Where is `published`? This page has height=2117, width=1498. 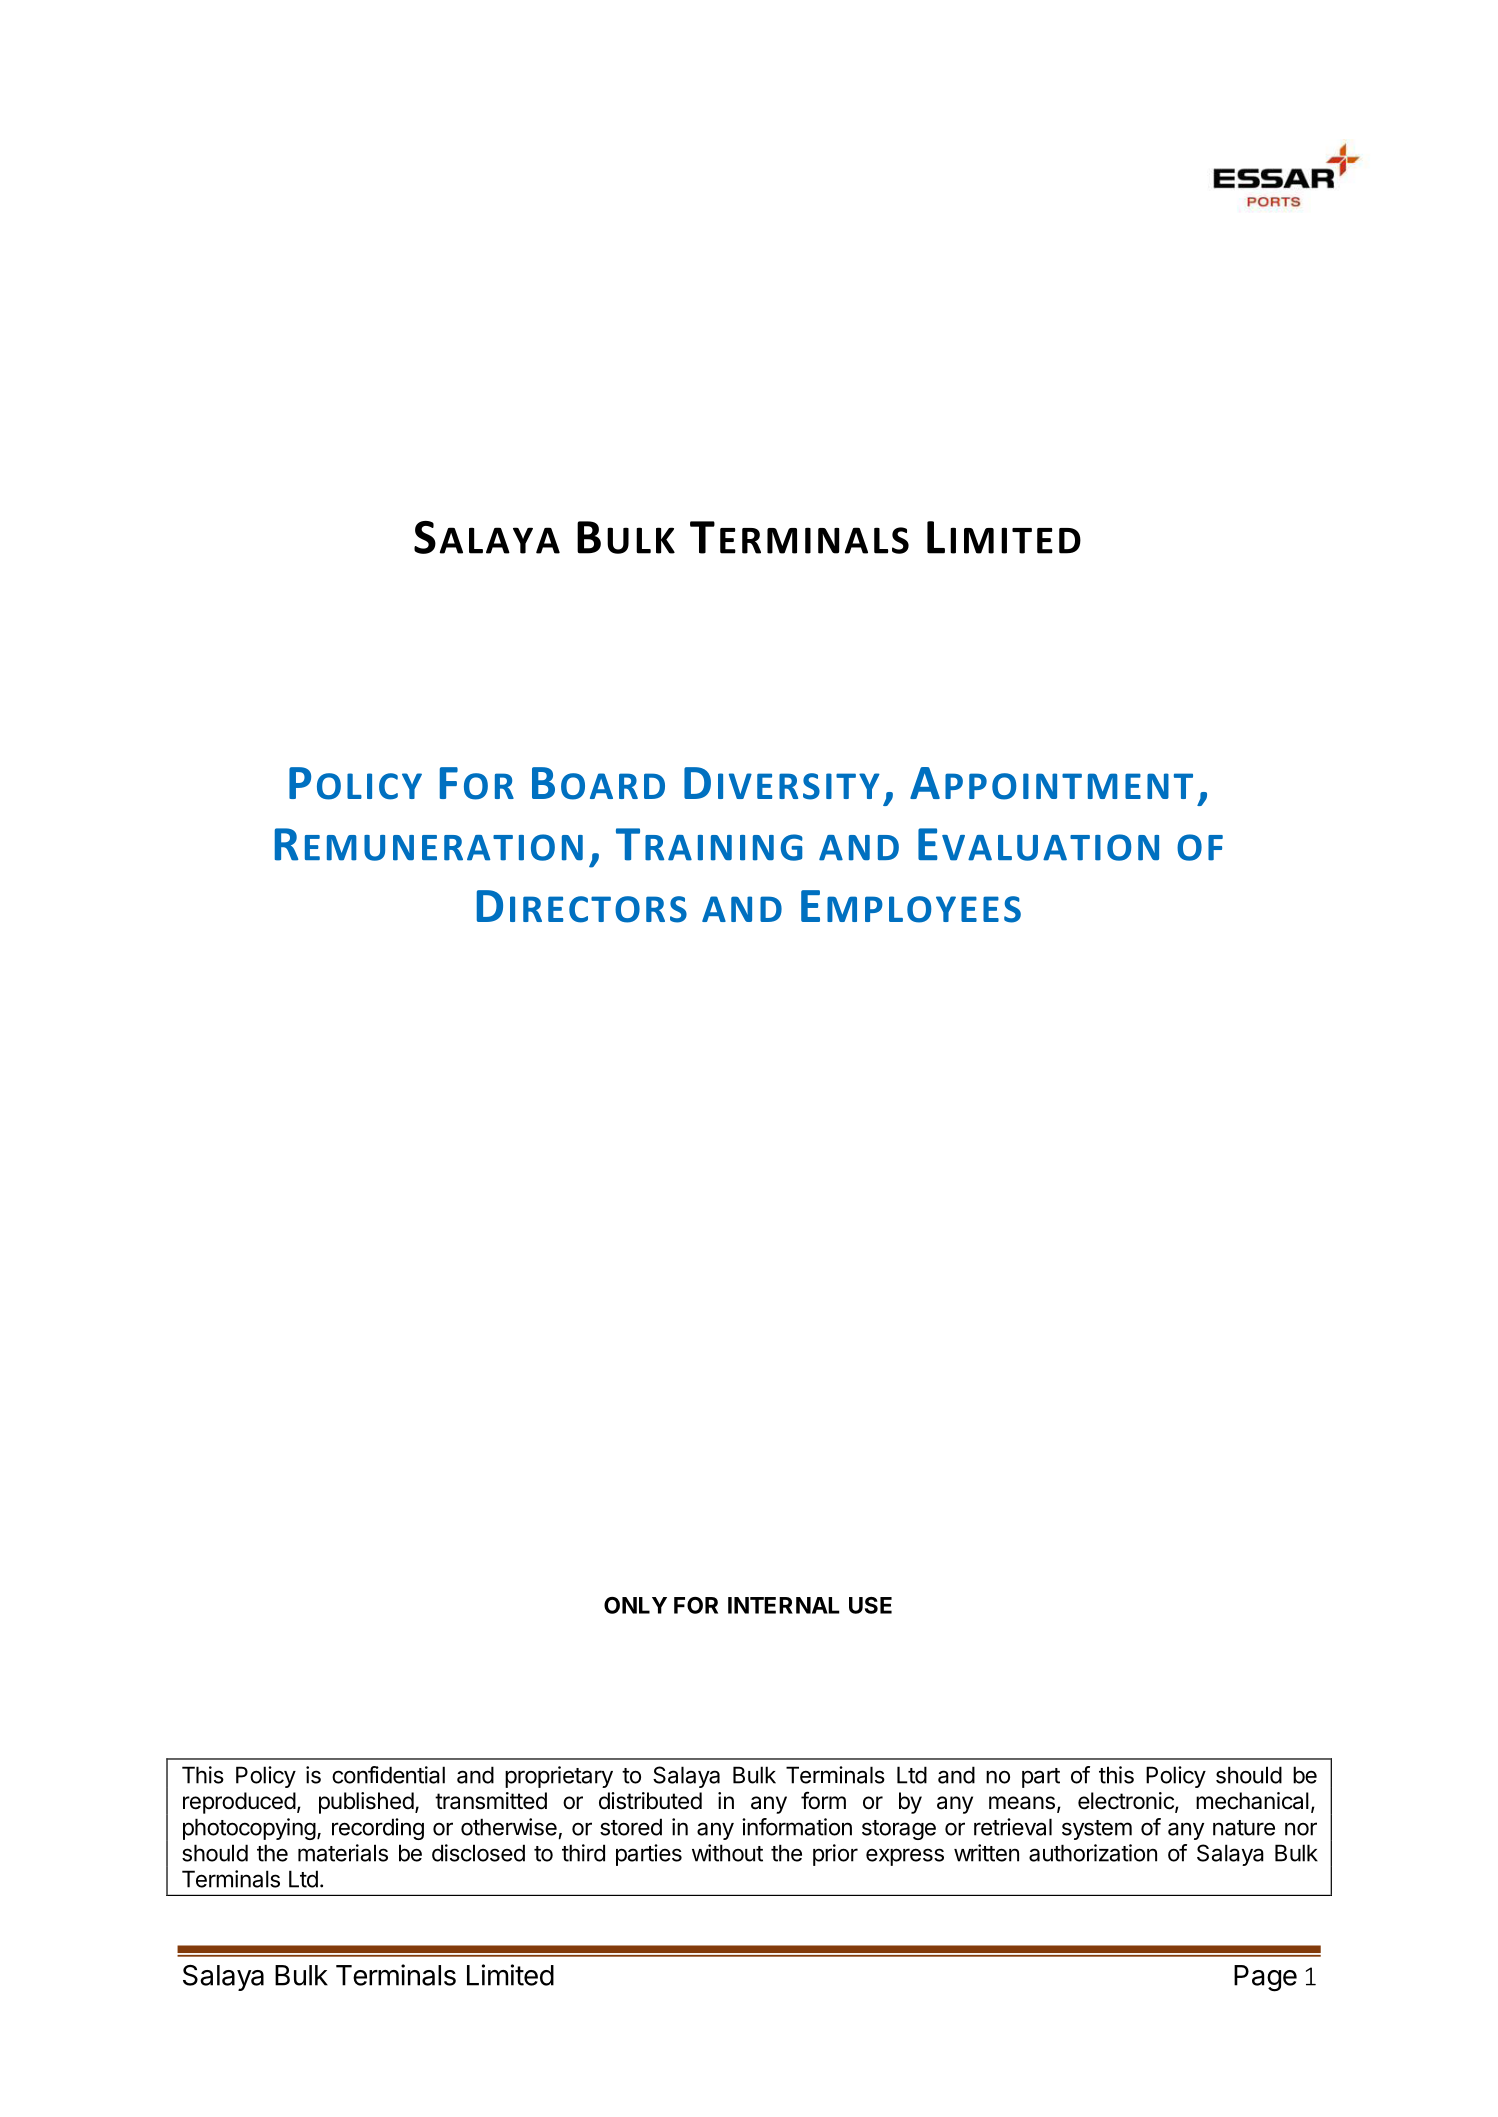
published is located at coordinates (366, 1803).
